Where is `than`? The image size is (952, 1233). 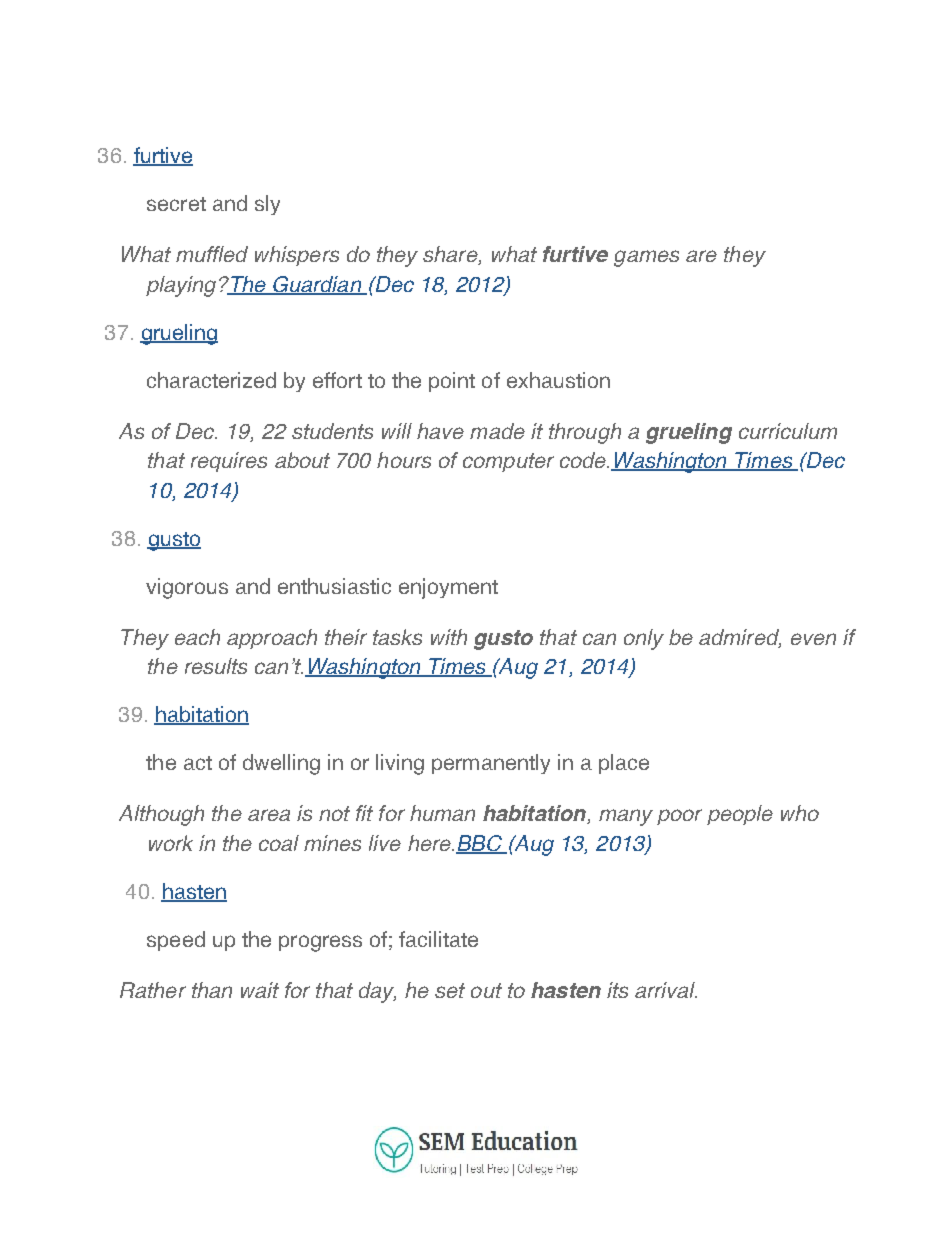 than is located at coordinates (212, 990).
